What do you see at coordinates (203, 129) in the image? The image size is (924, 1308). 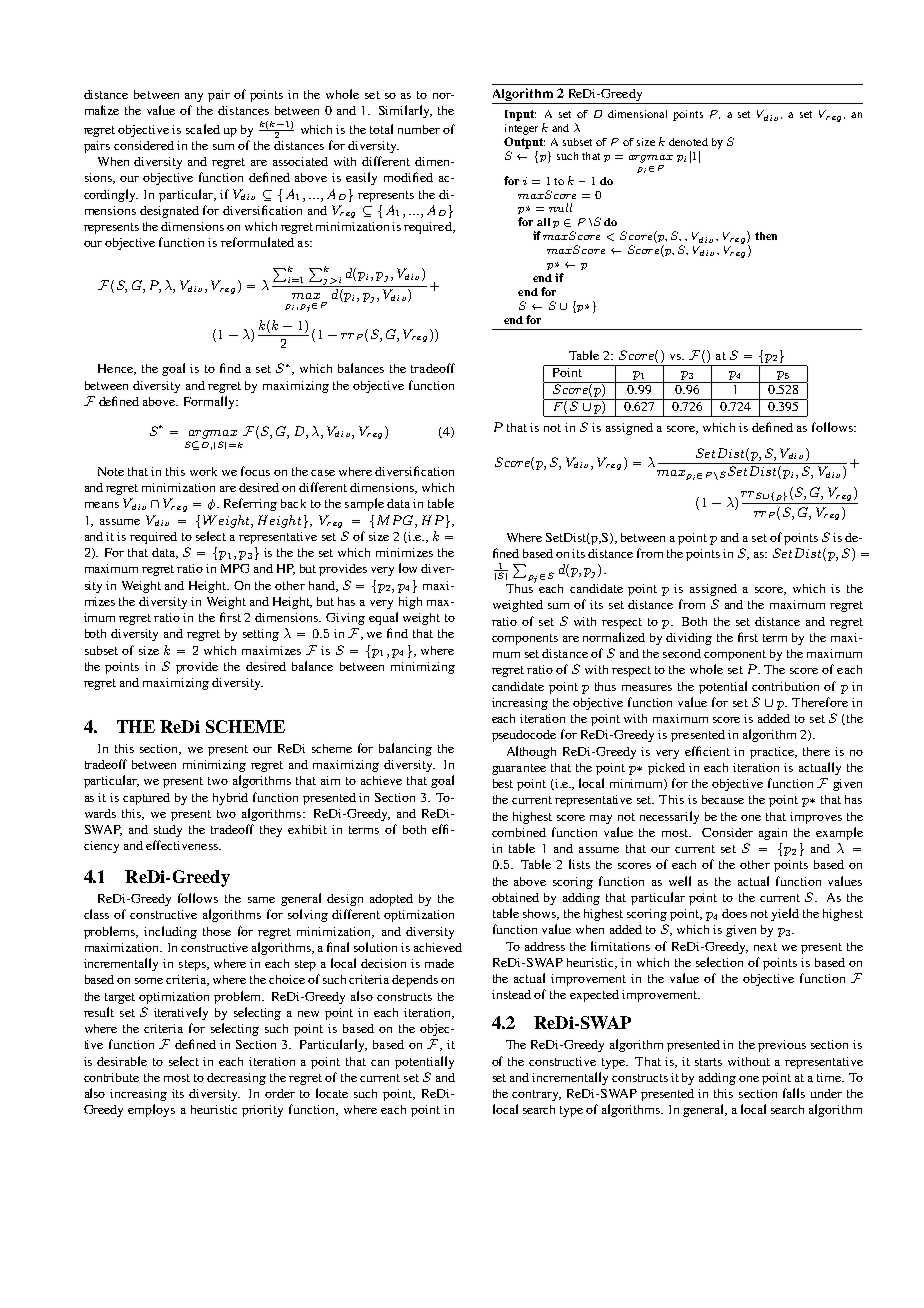 I see `scaled` at bounding box center [203, 129].
